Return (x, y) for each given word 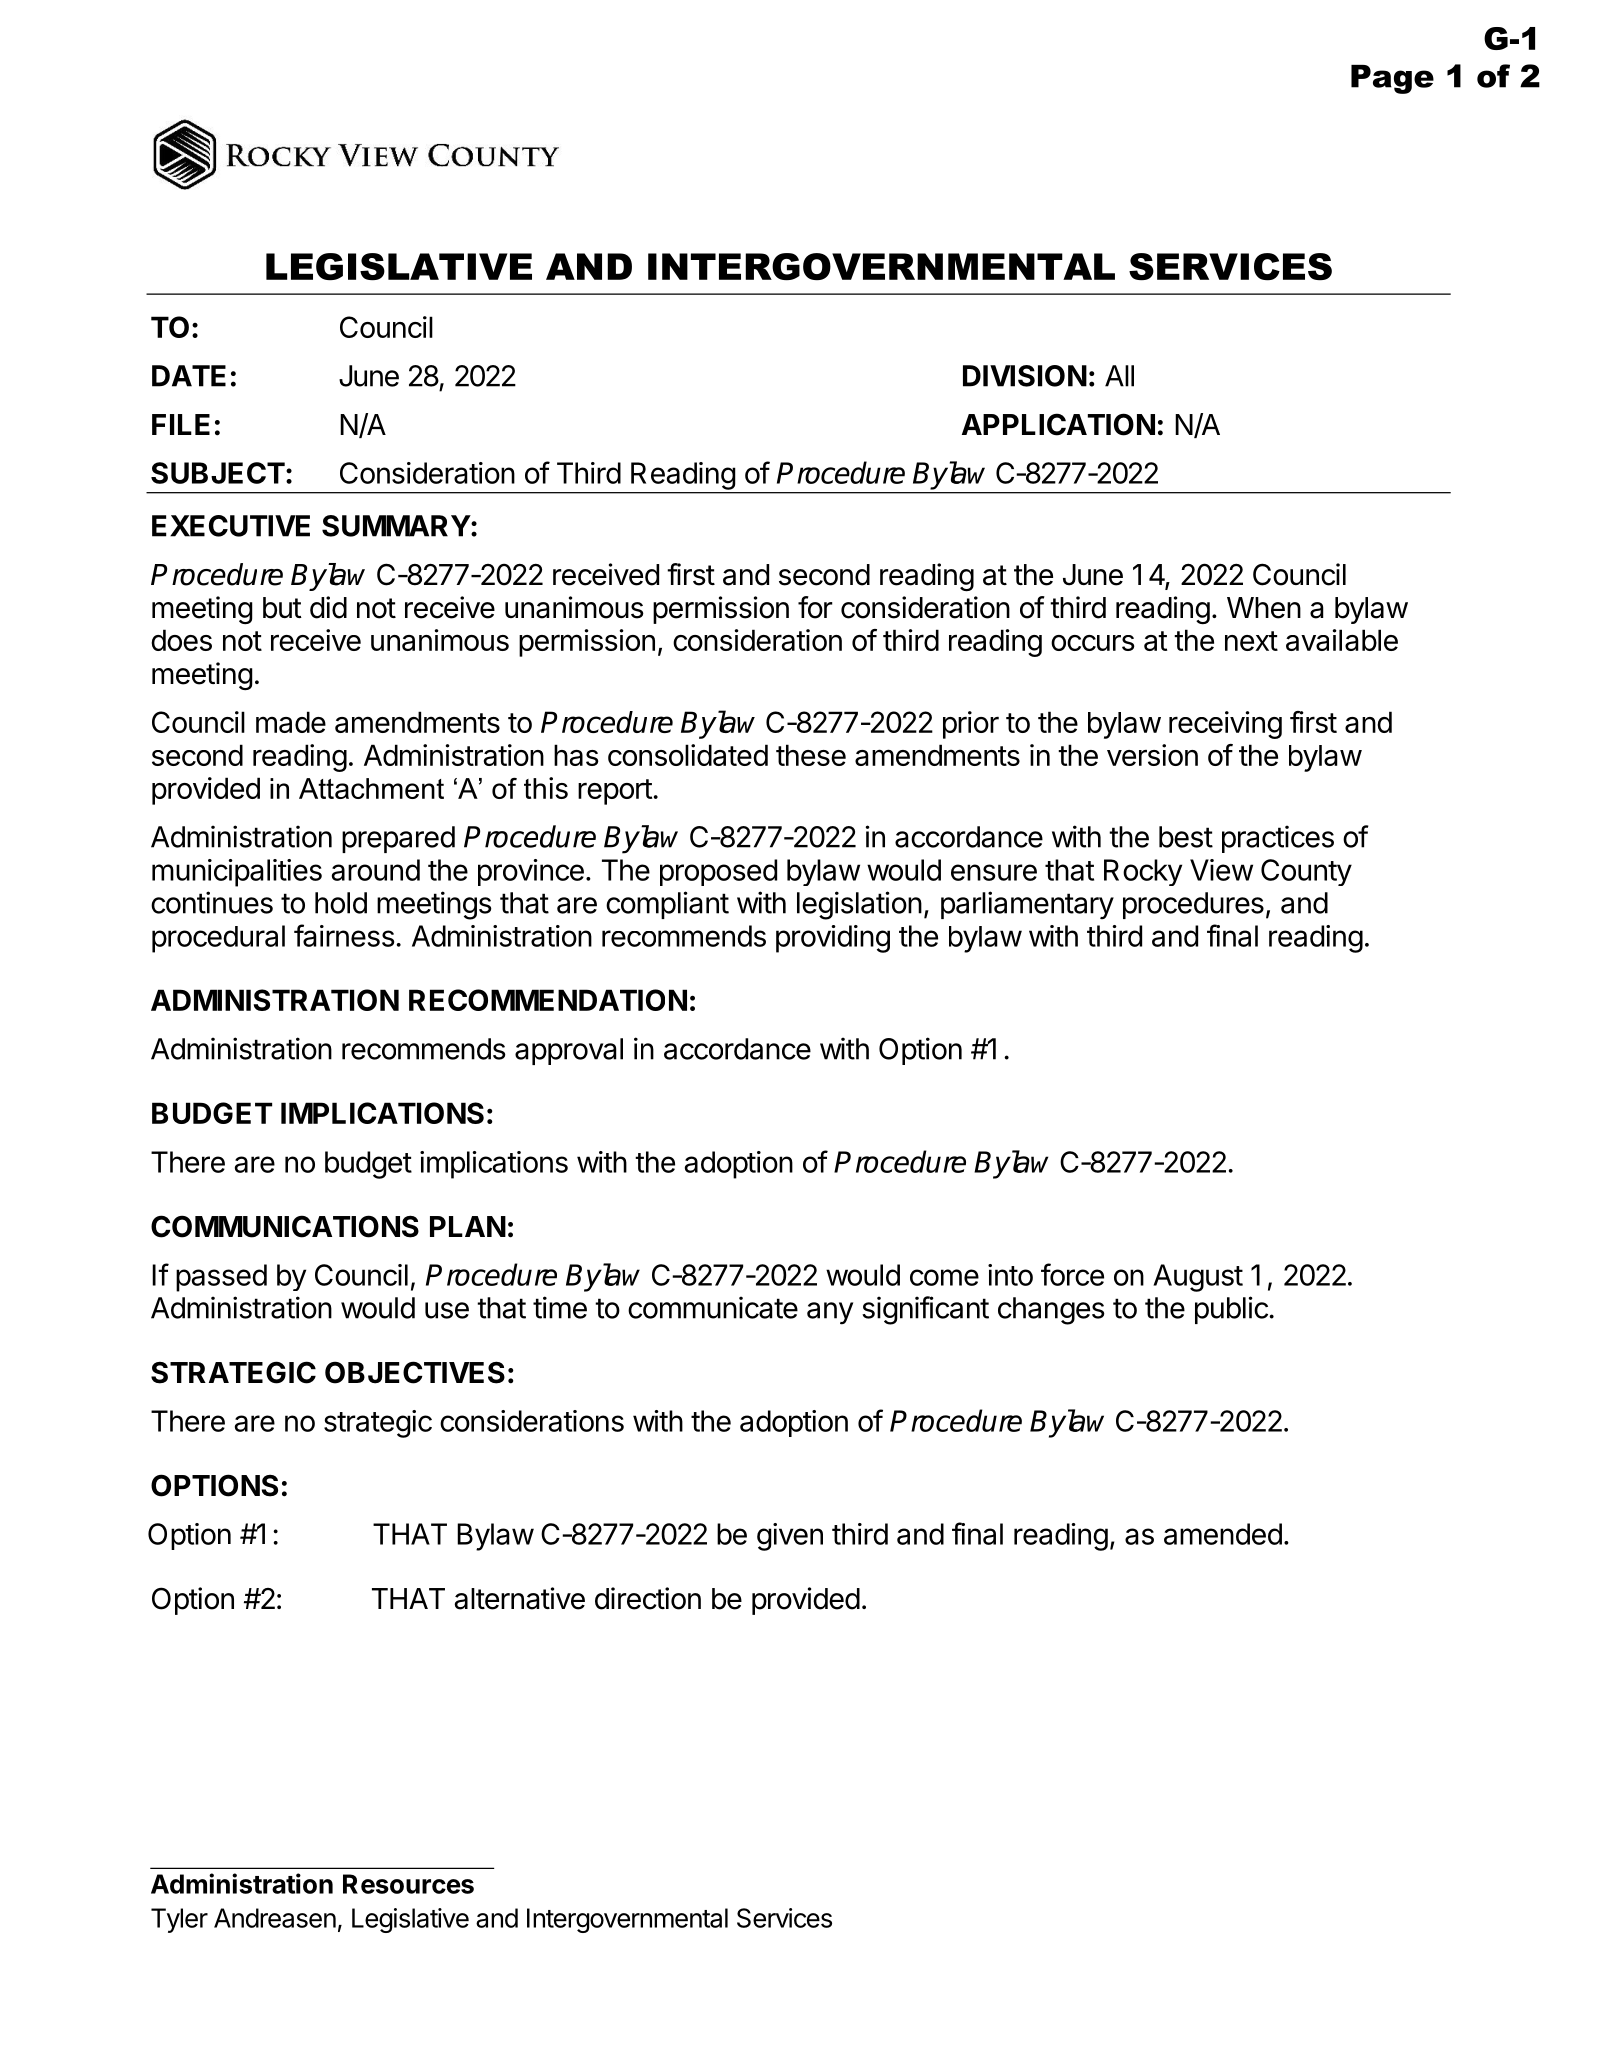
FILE (181, 424)
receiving (1225, 725)
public (1232, 1310)
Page (1392, 79)
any (830, 1313)
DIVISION (1025, 376)
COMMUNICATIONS (285, 1226)
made (291, 722)
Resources (408, 1884)
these (811, 755)
